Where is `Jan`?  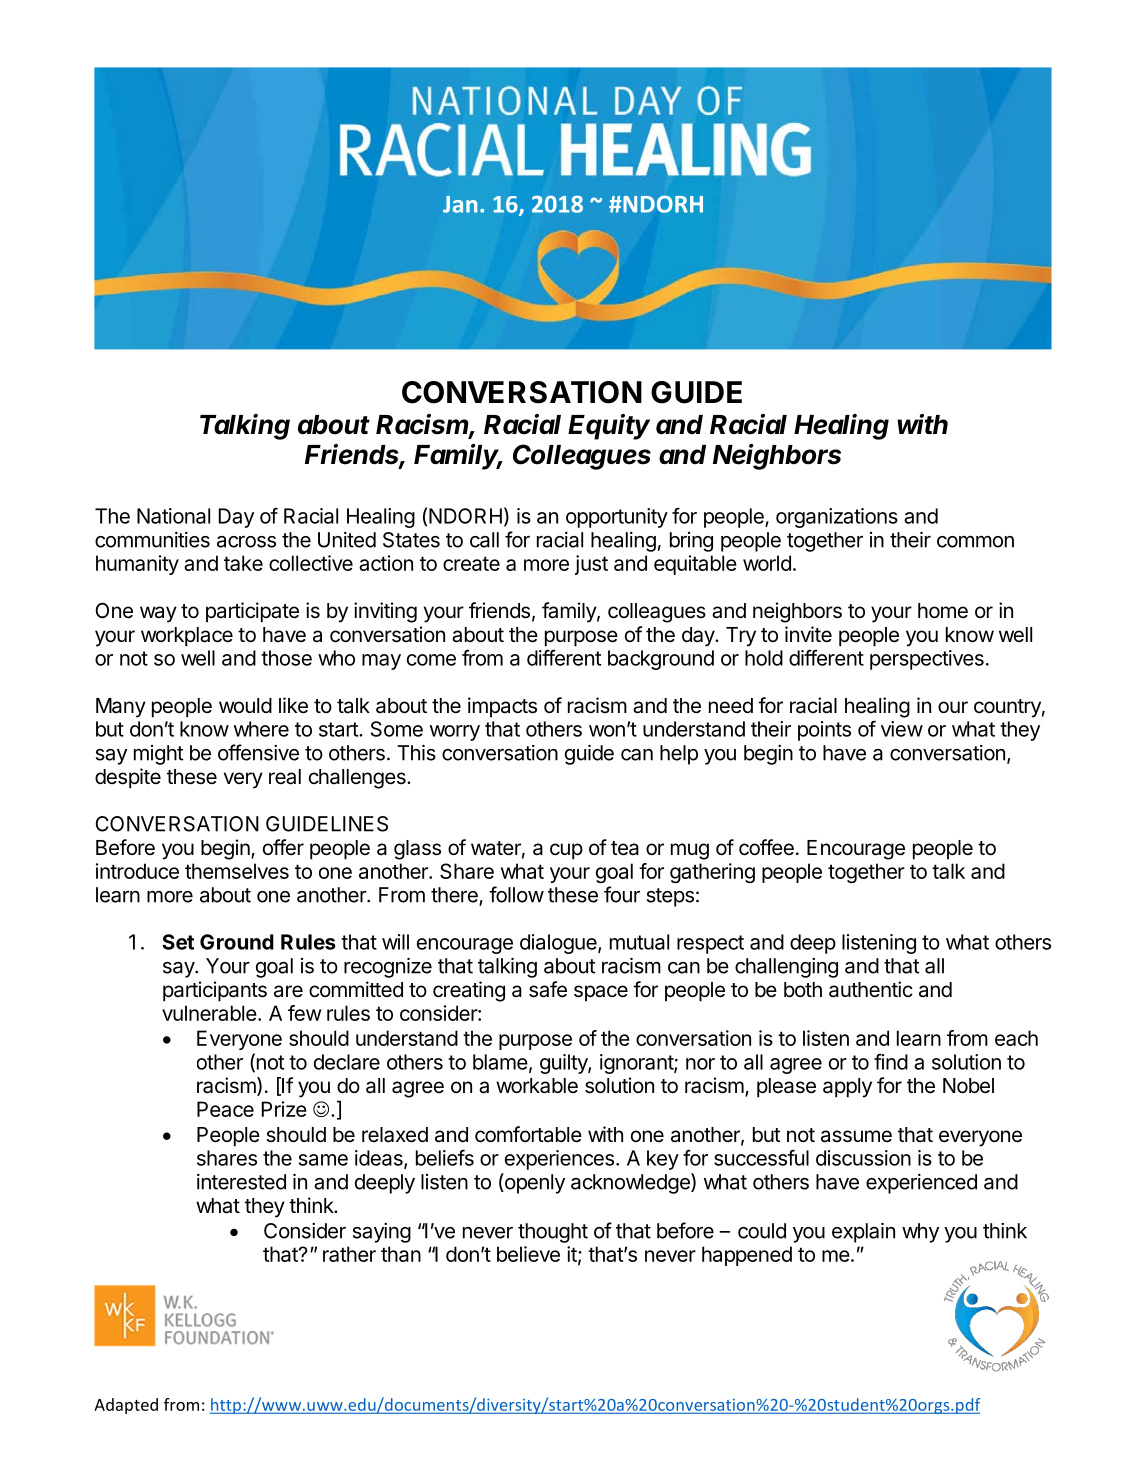 Jan is located at coordinates (460, 204).
